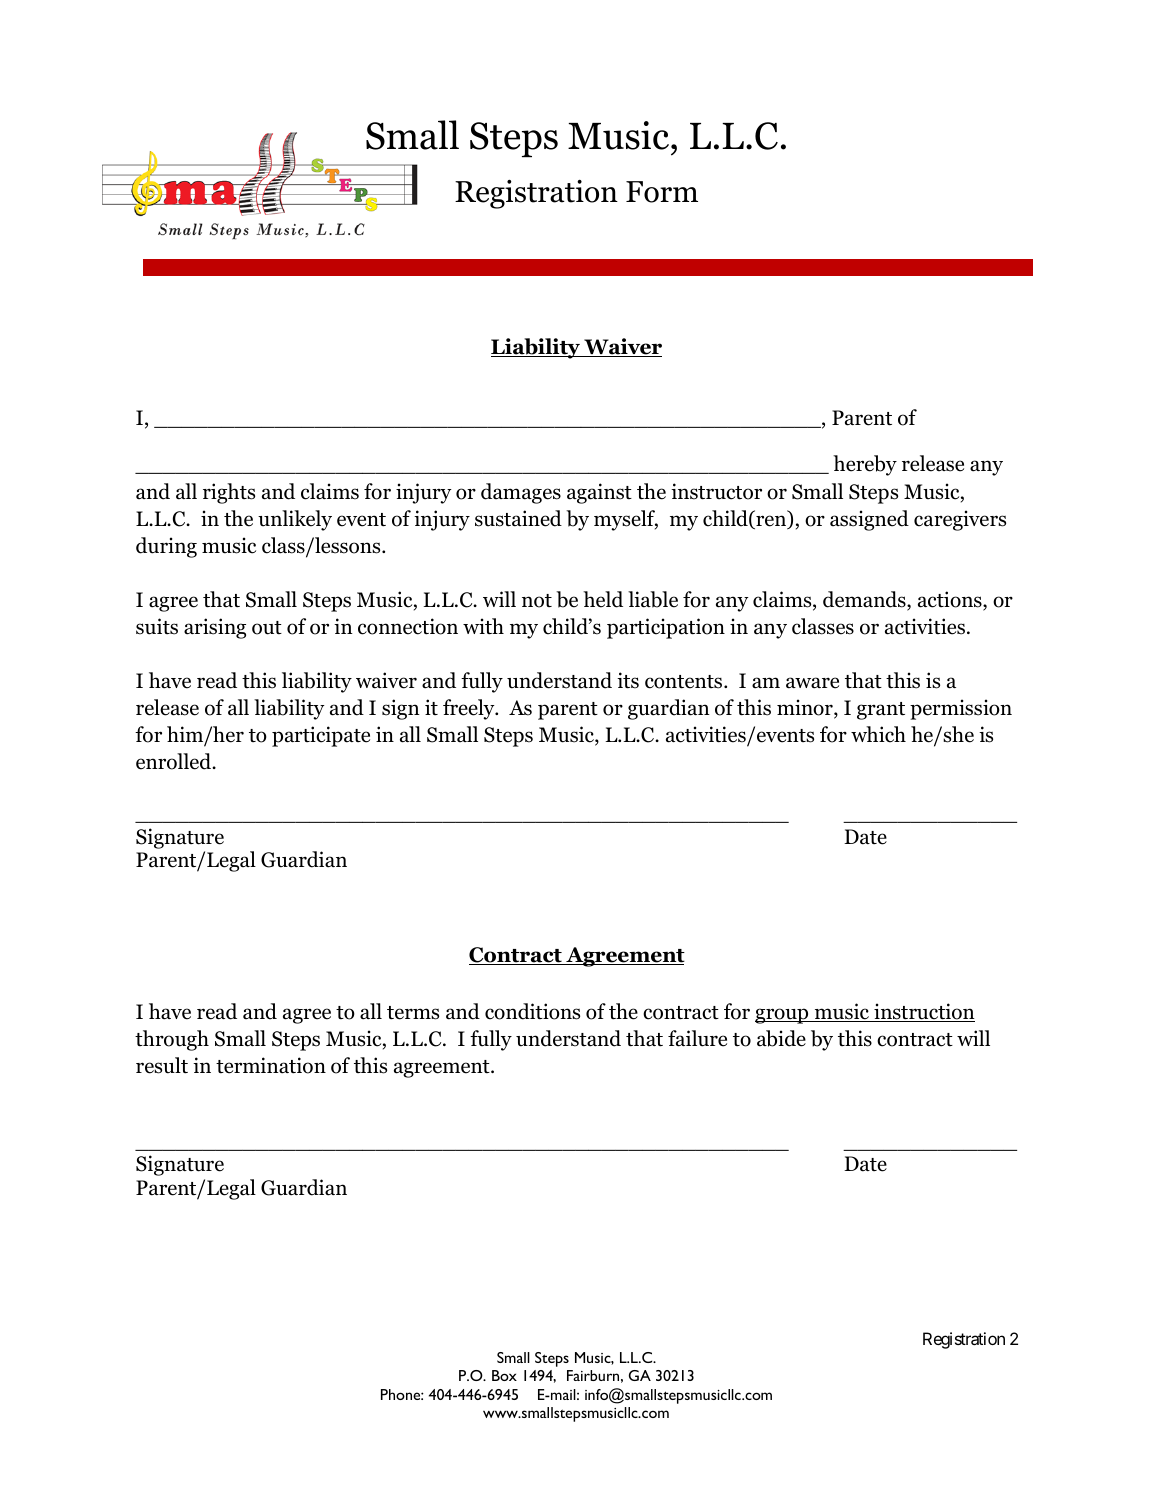 The width and height of the page is (1153, 1492). I want to click on rights, so click(229, 493).
